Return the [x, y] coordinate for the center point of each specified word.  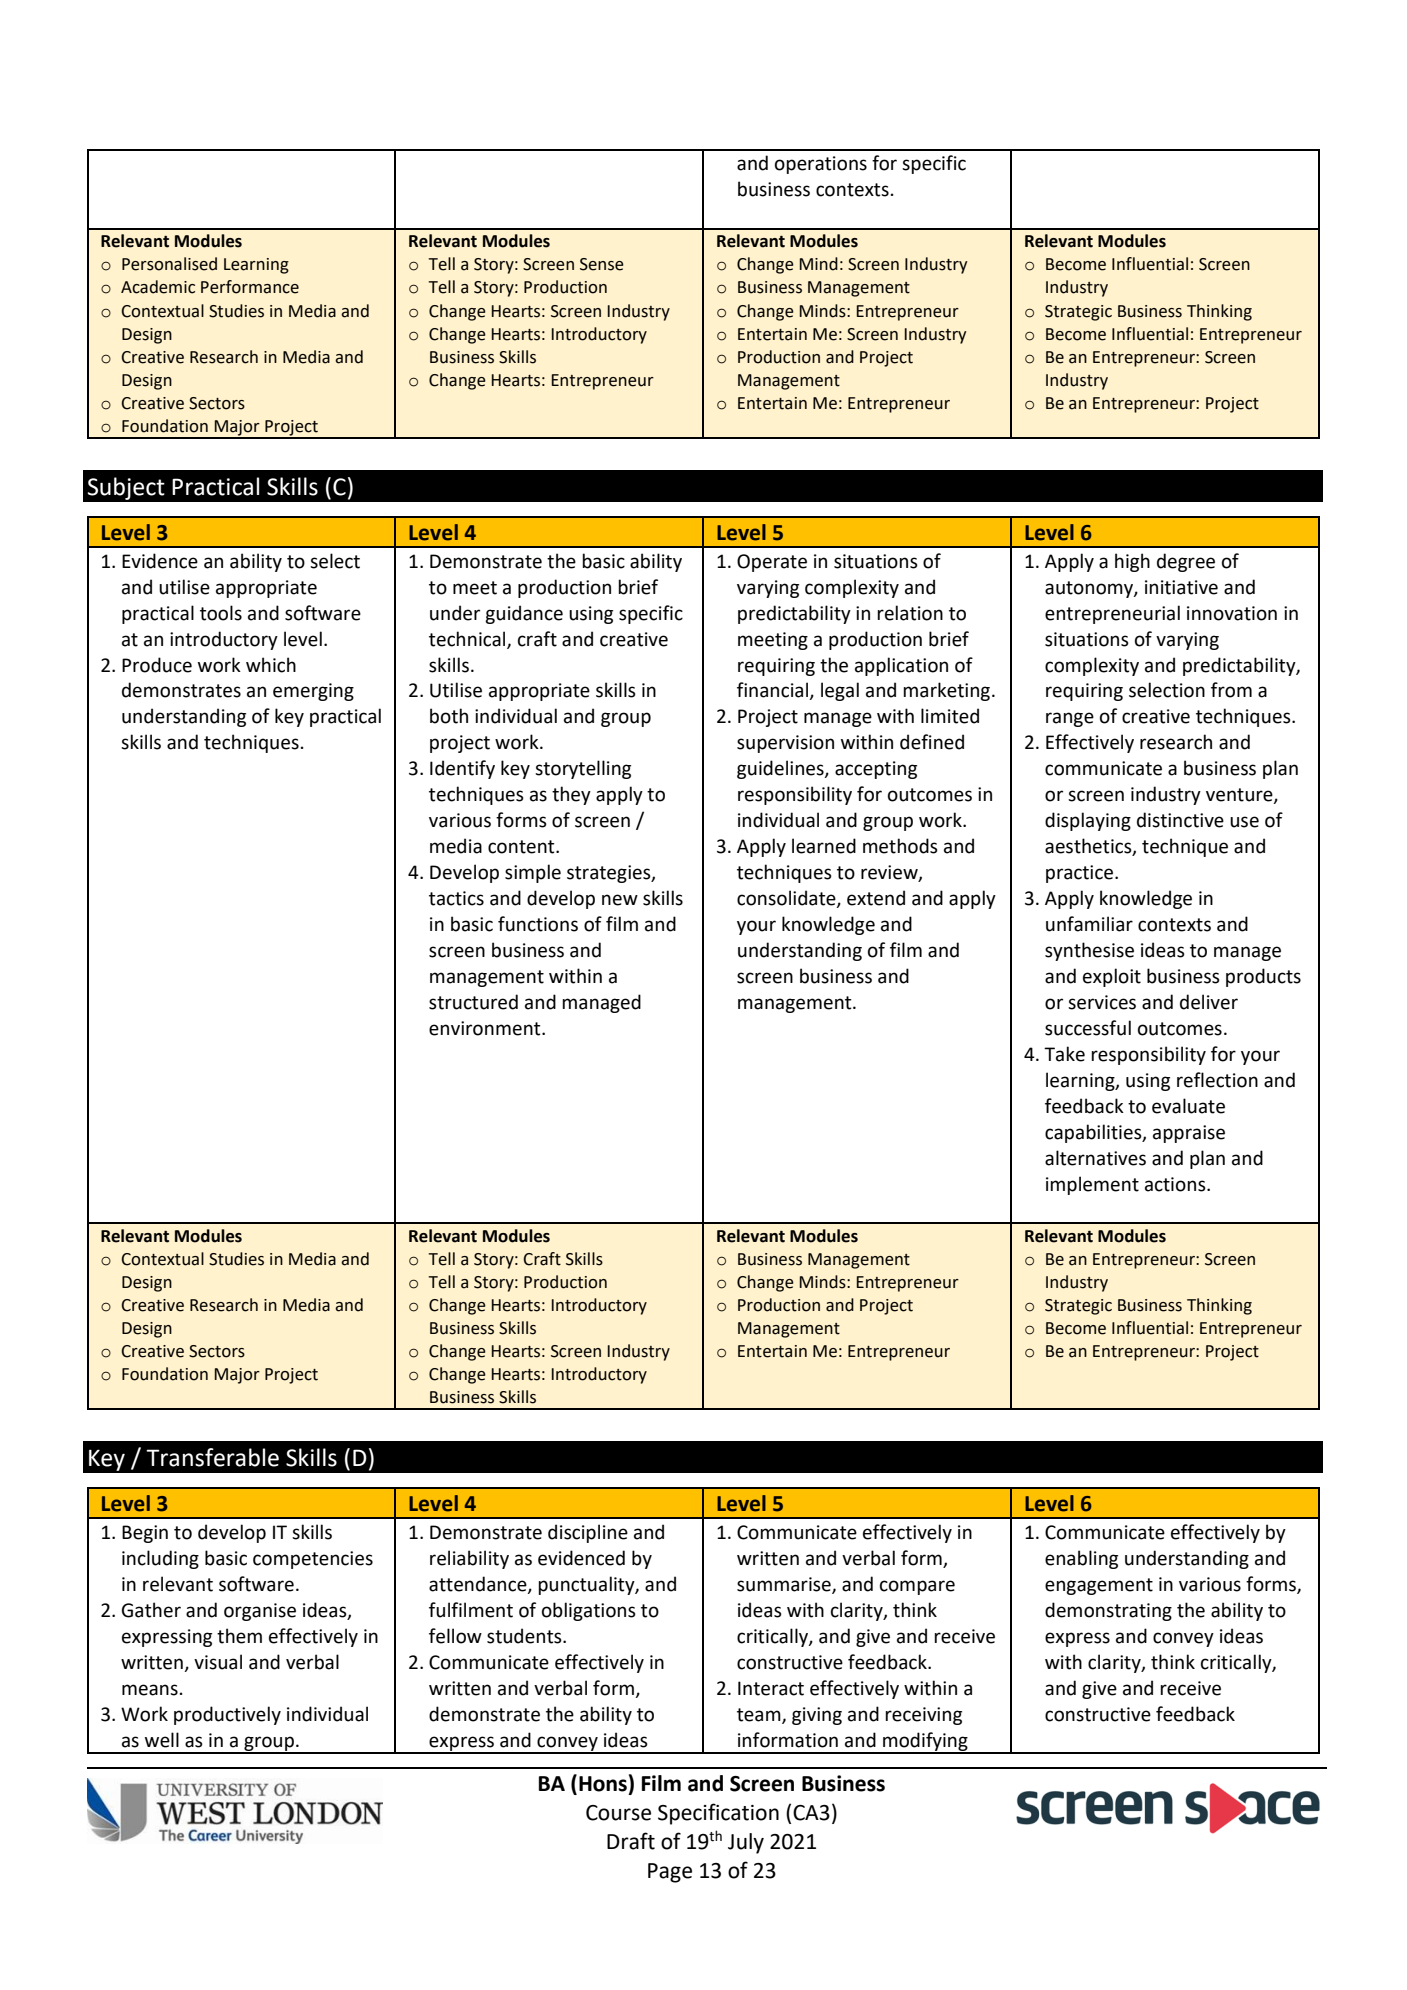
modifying [925, 1742]
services [1102, 1002]
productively [227, 1715]
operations [821, 165]
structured [473, 1002]
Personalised [169, 264]
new [620, 900]
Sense [602, 264]
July [746, 1843]
